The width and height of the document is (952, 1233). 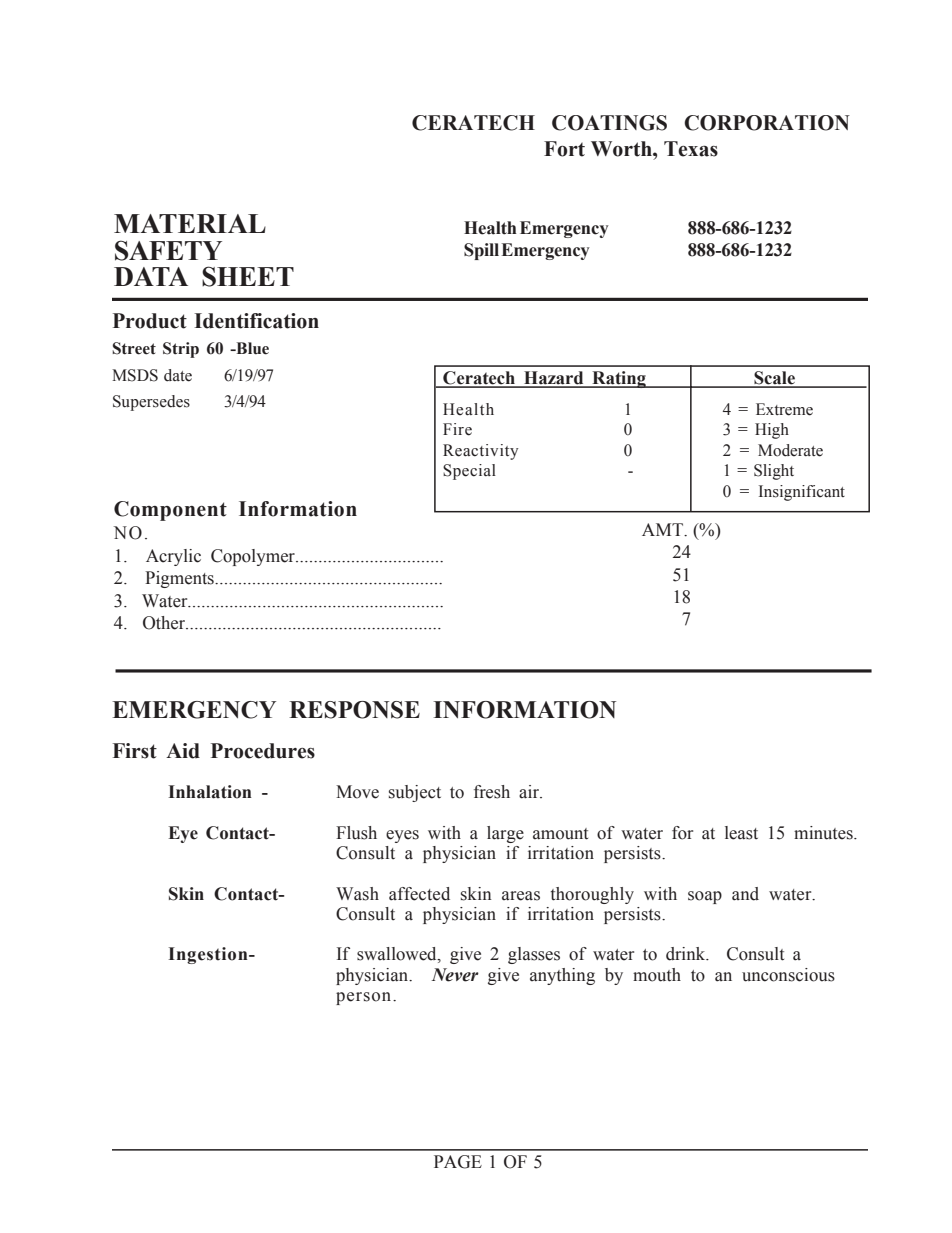 What do you see at coordinates (190, 223) in the document?
I see `MATERIAL` at bounding box center [190, 223].
